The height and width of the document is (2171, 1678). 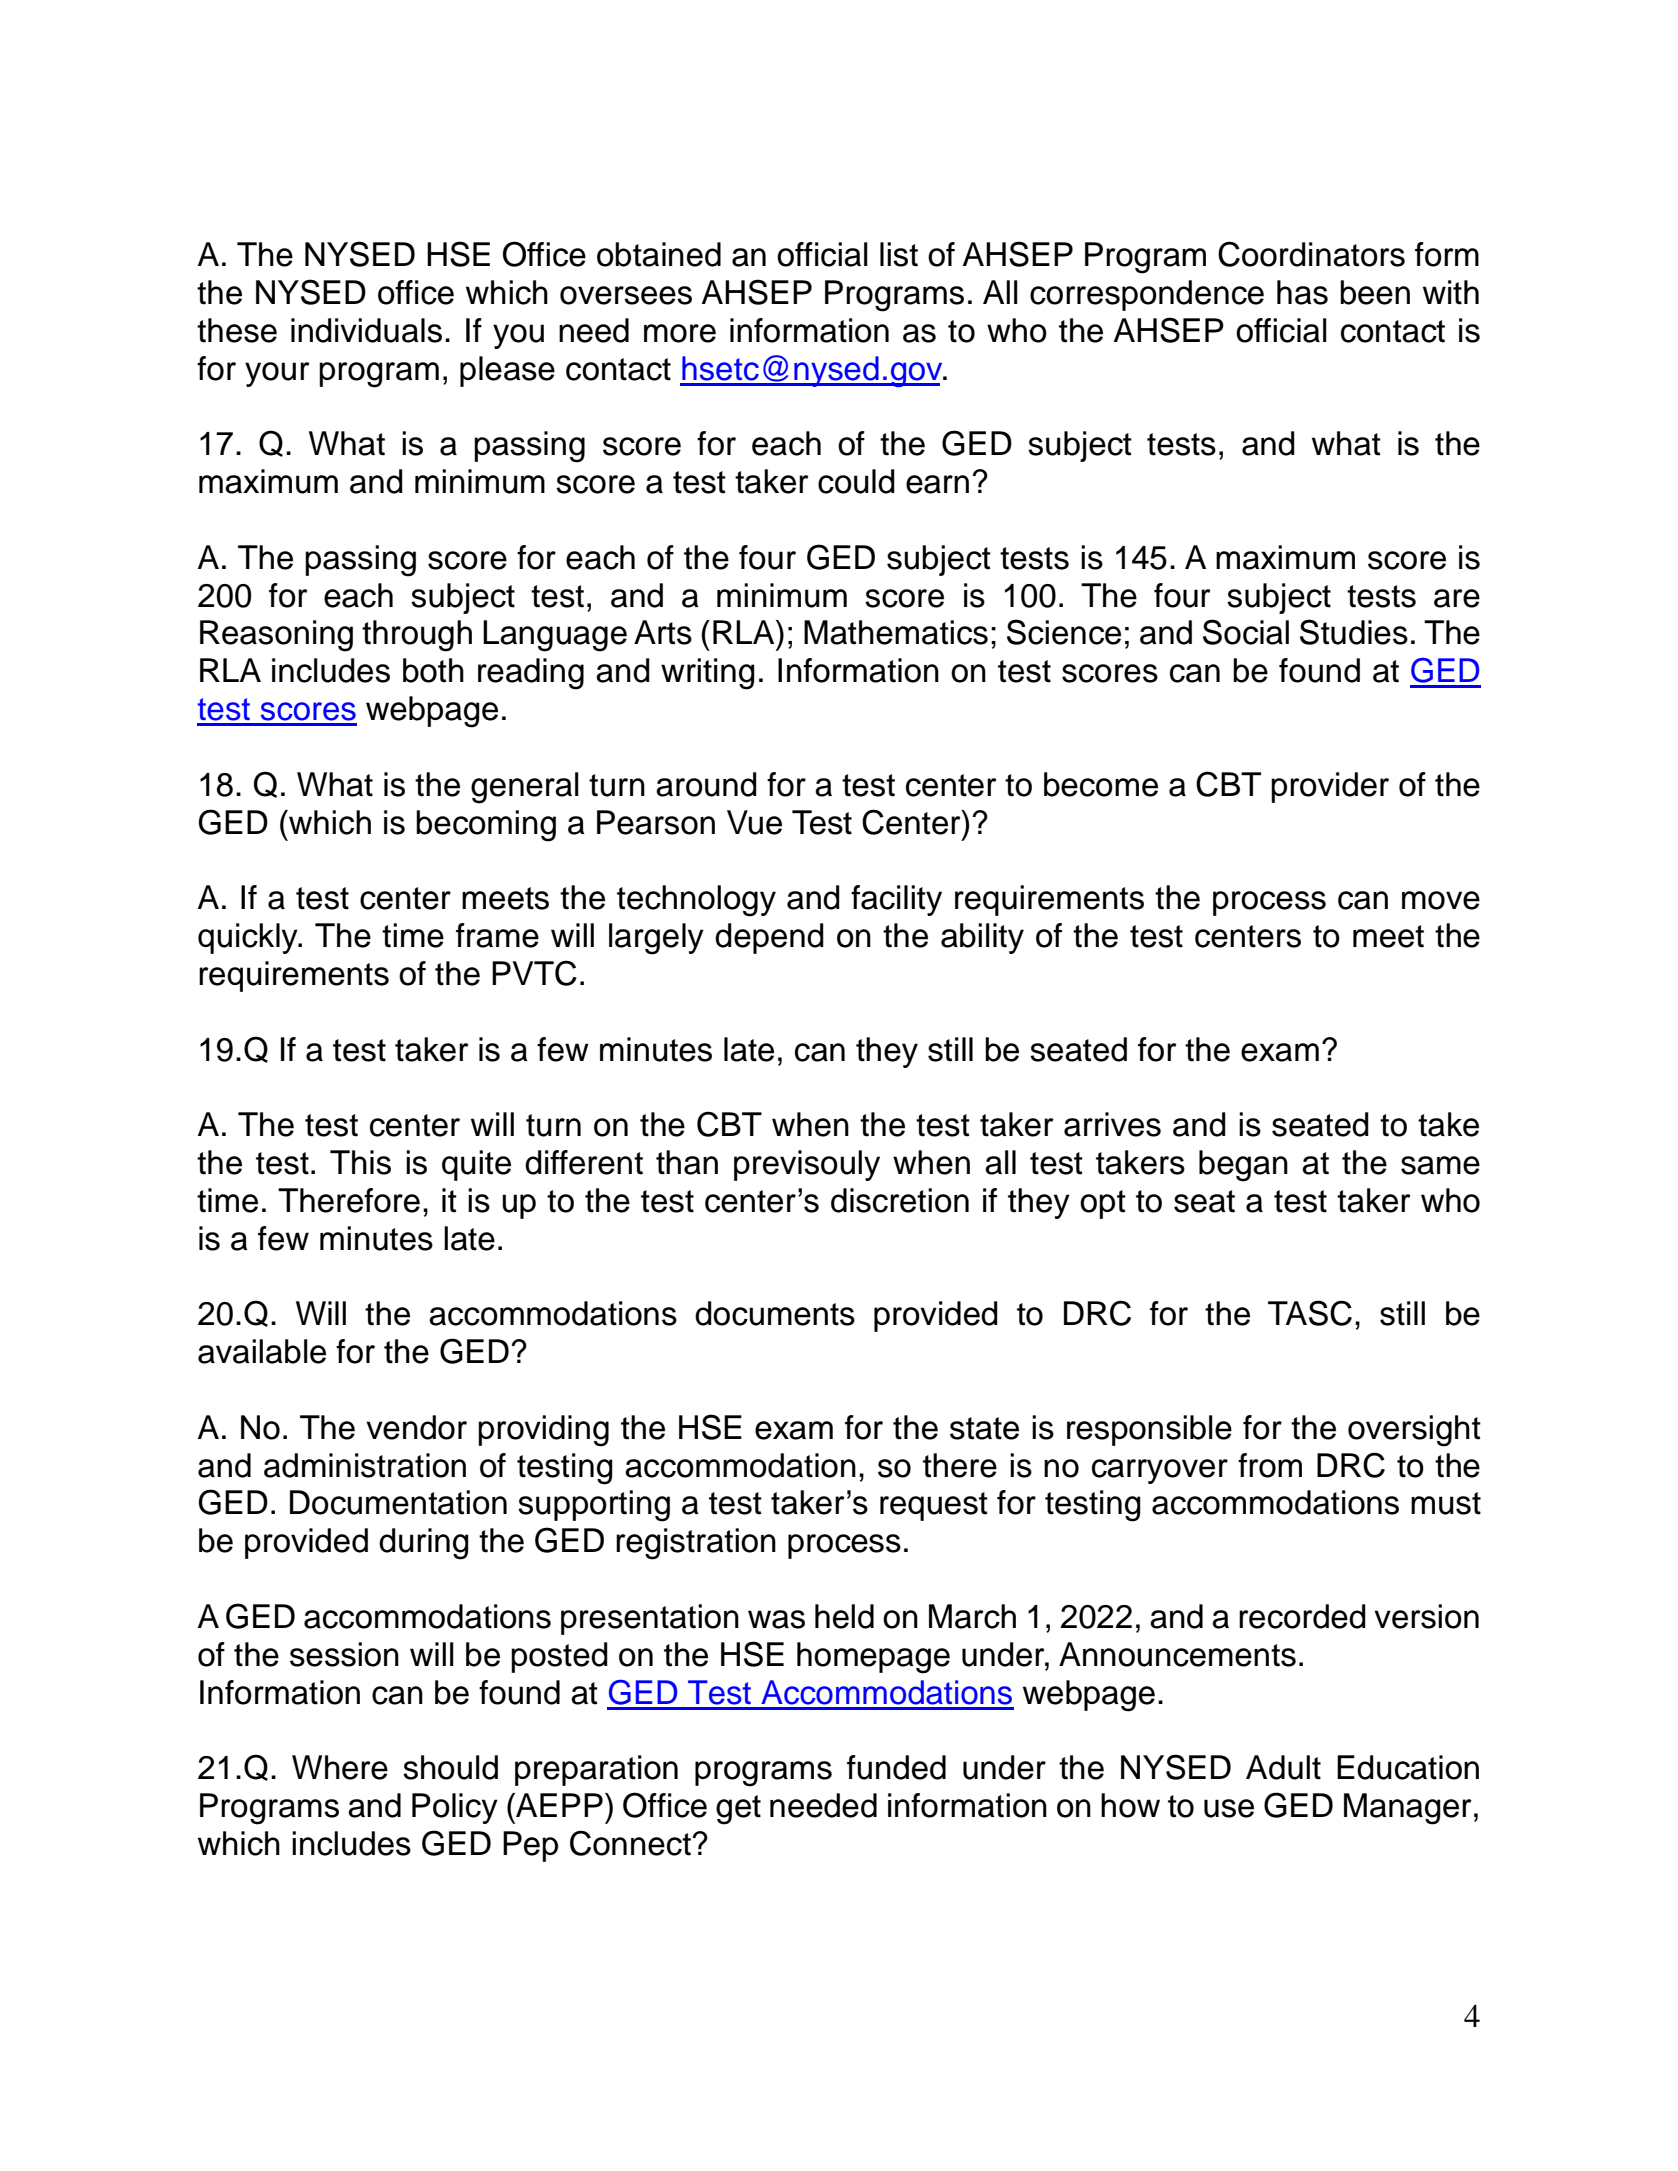 I want to click on from, so click(x=1270, y=1465).
